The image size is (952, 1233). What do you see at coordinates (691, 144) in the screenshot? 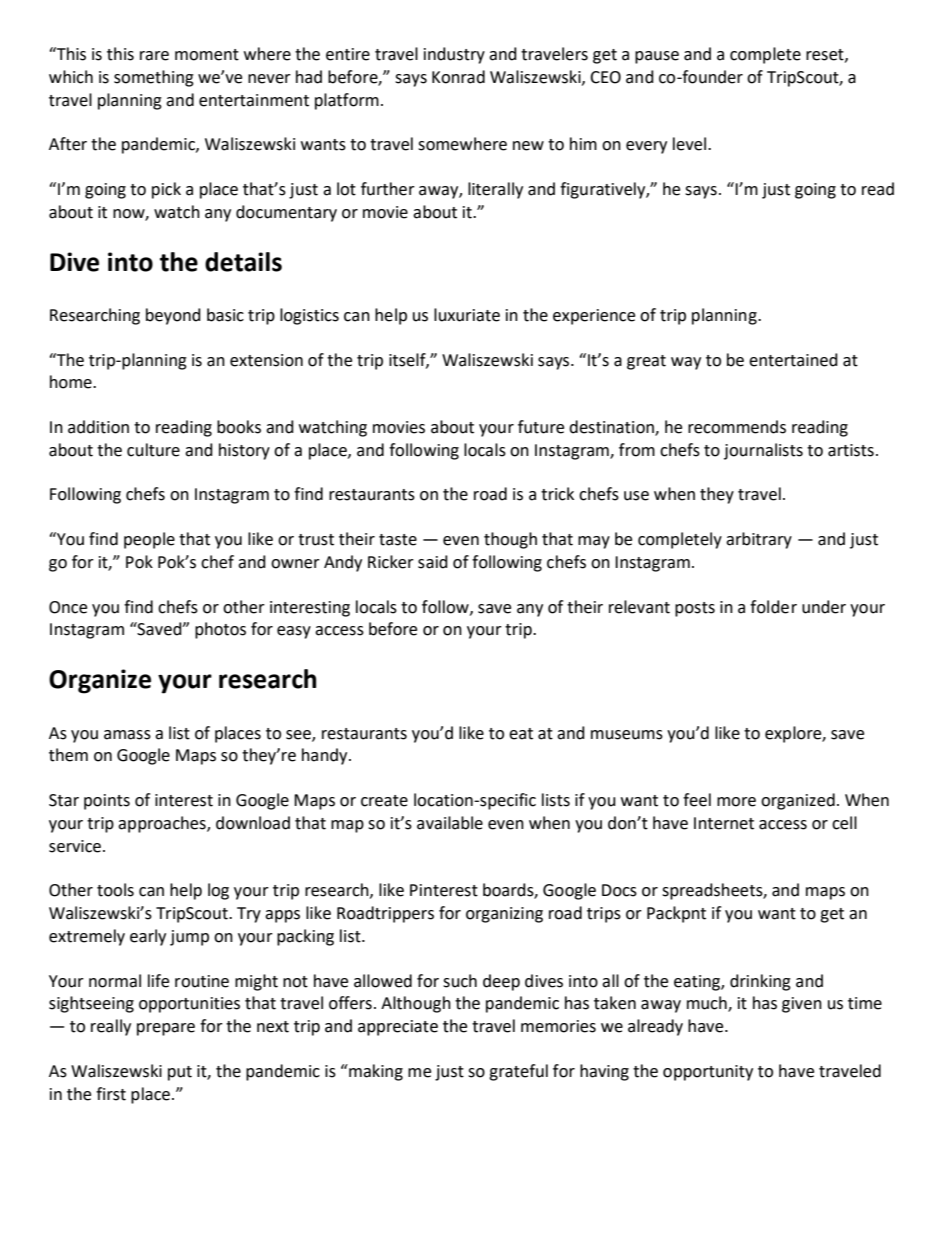
I see `level` at bounding box center [691, 144].
